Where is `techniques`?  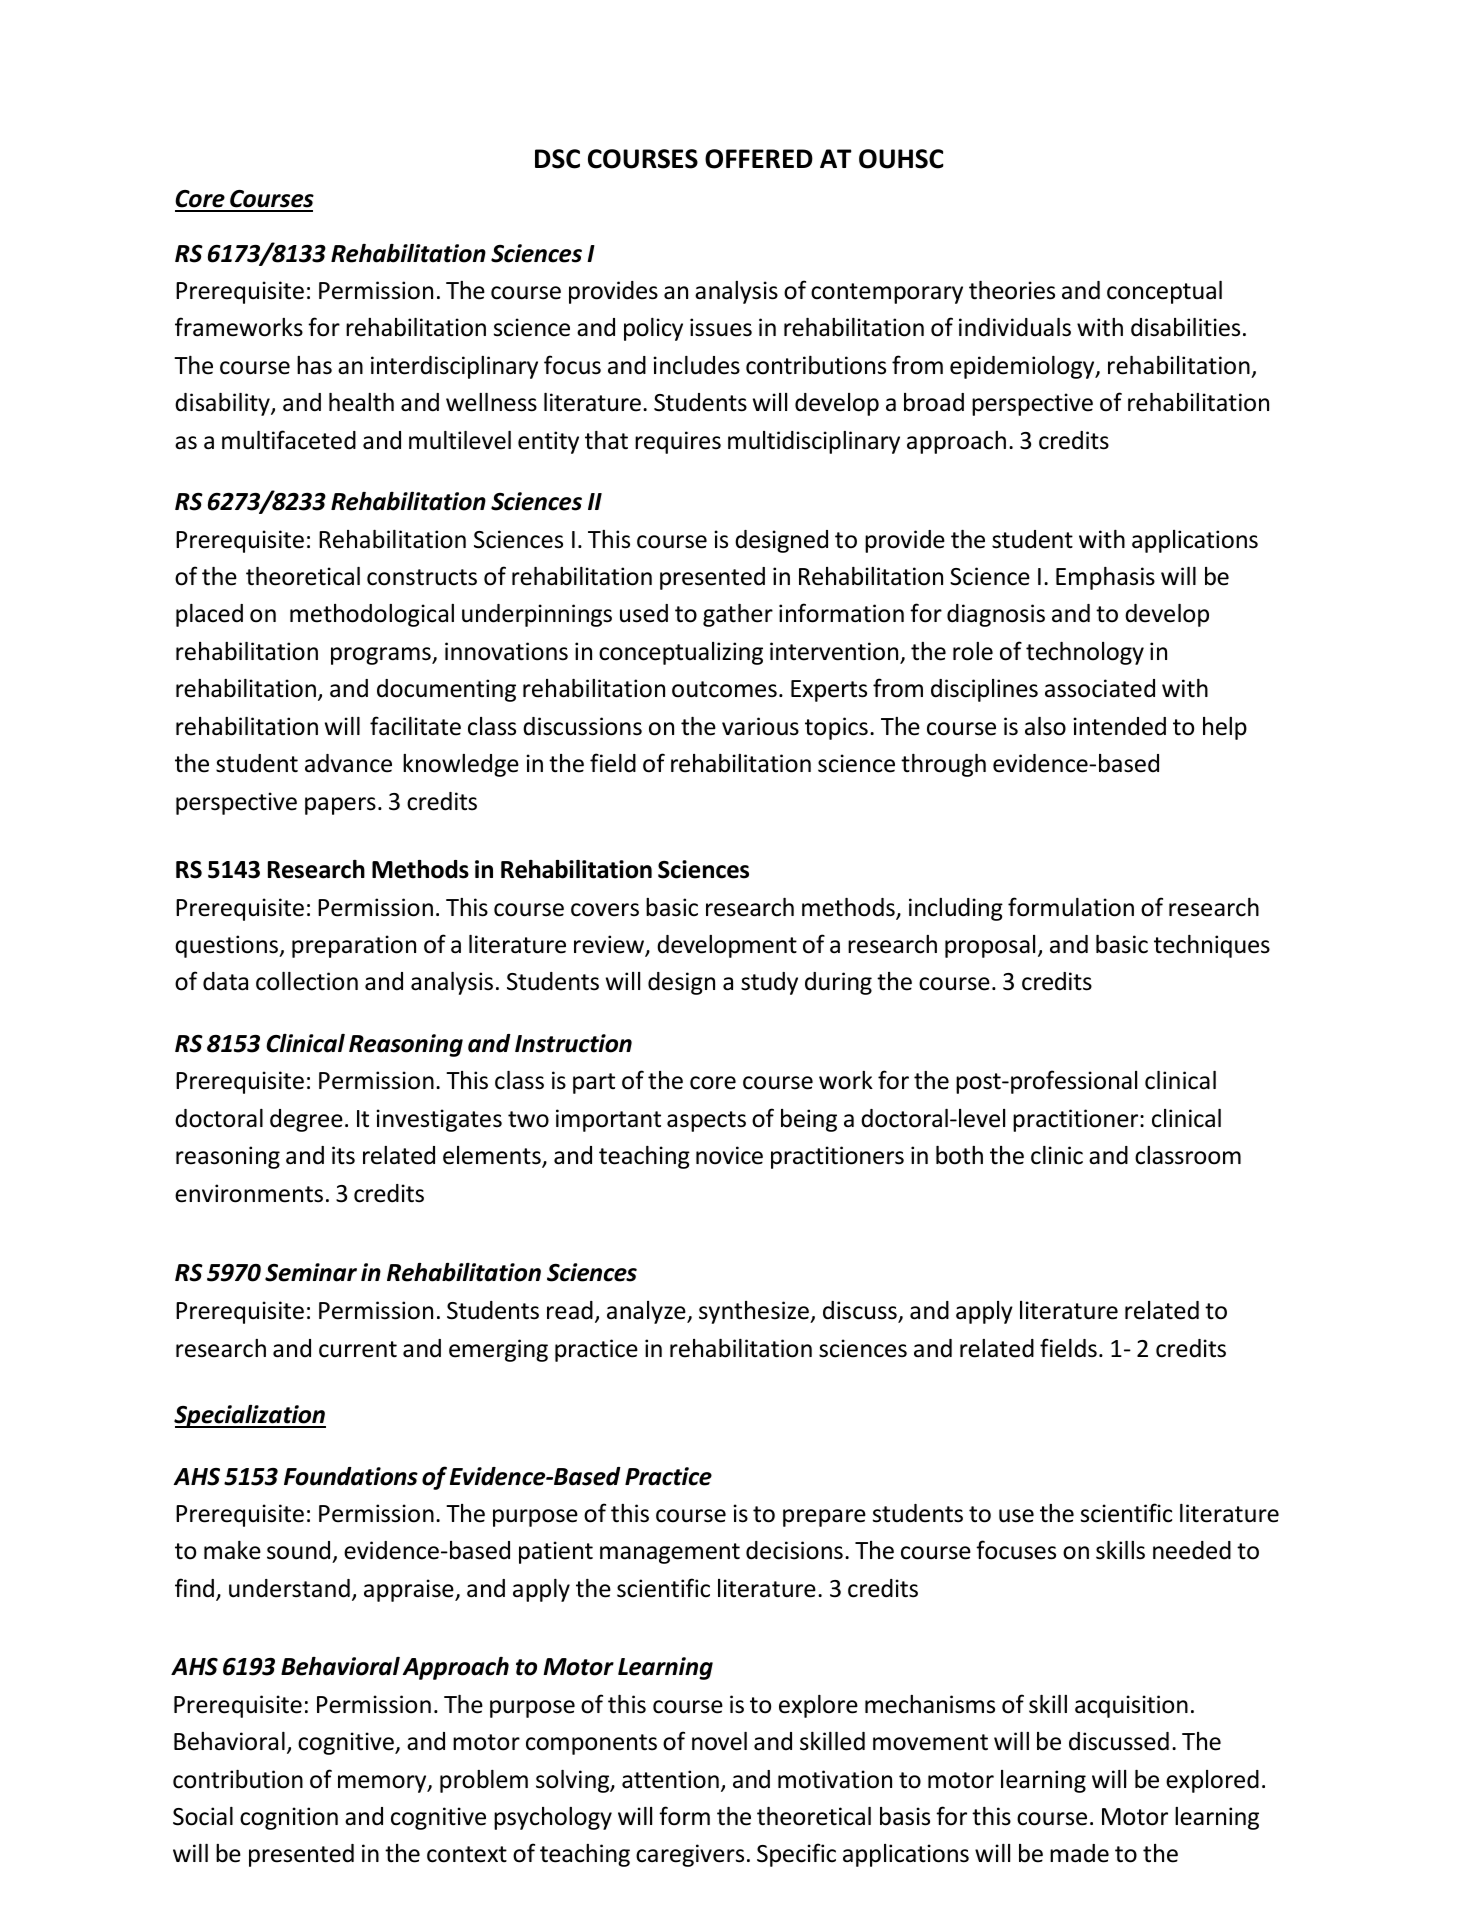
techniques is located at coordinates (1212, 946).
